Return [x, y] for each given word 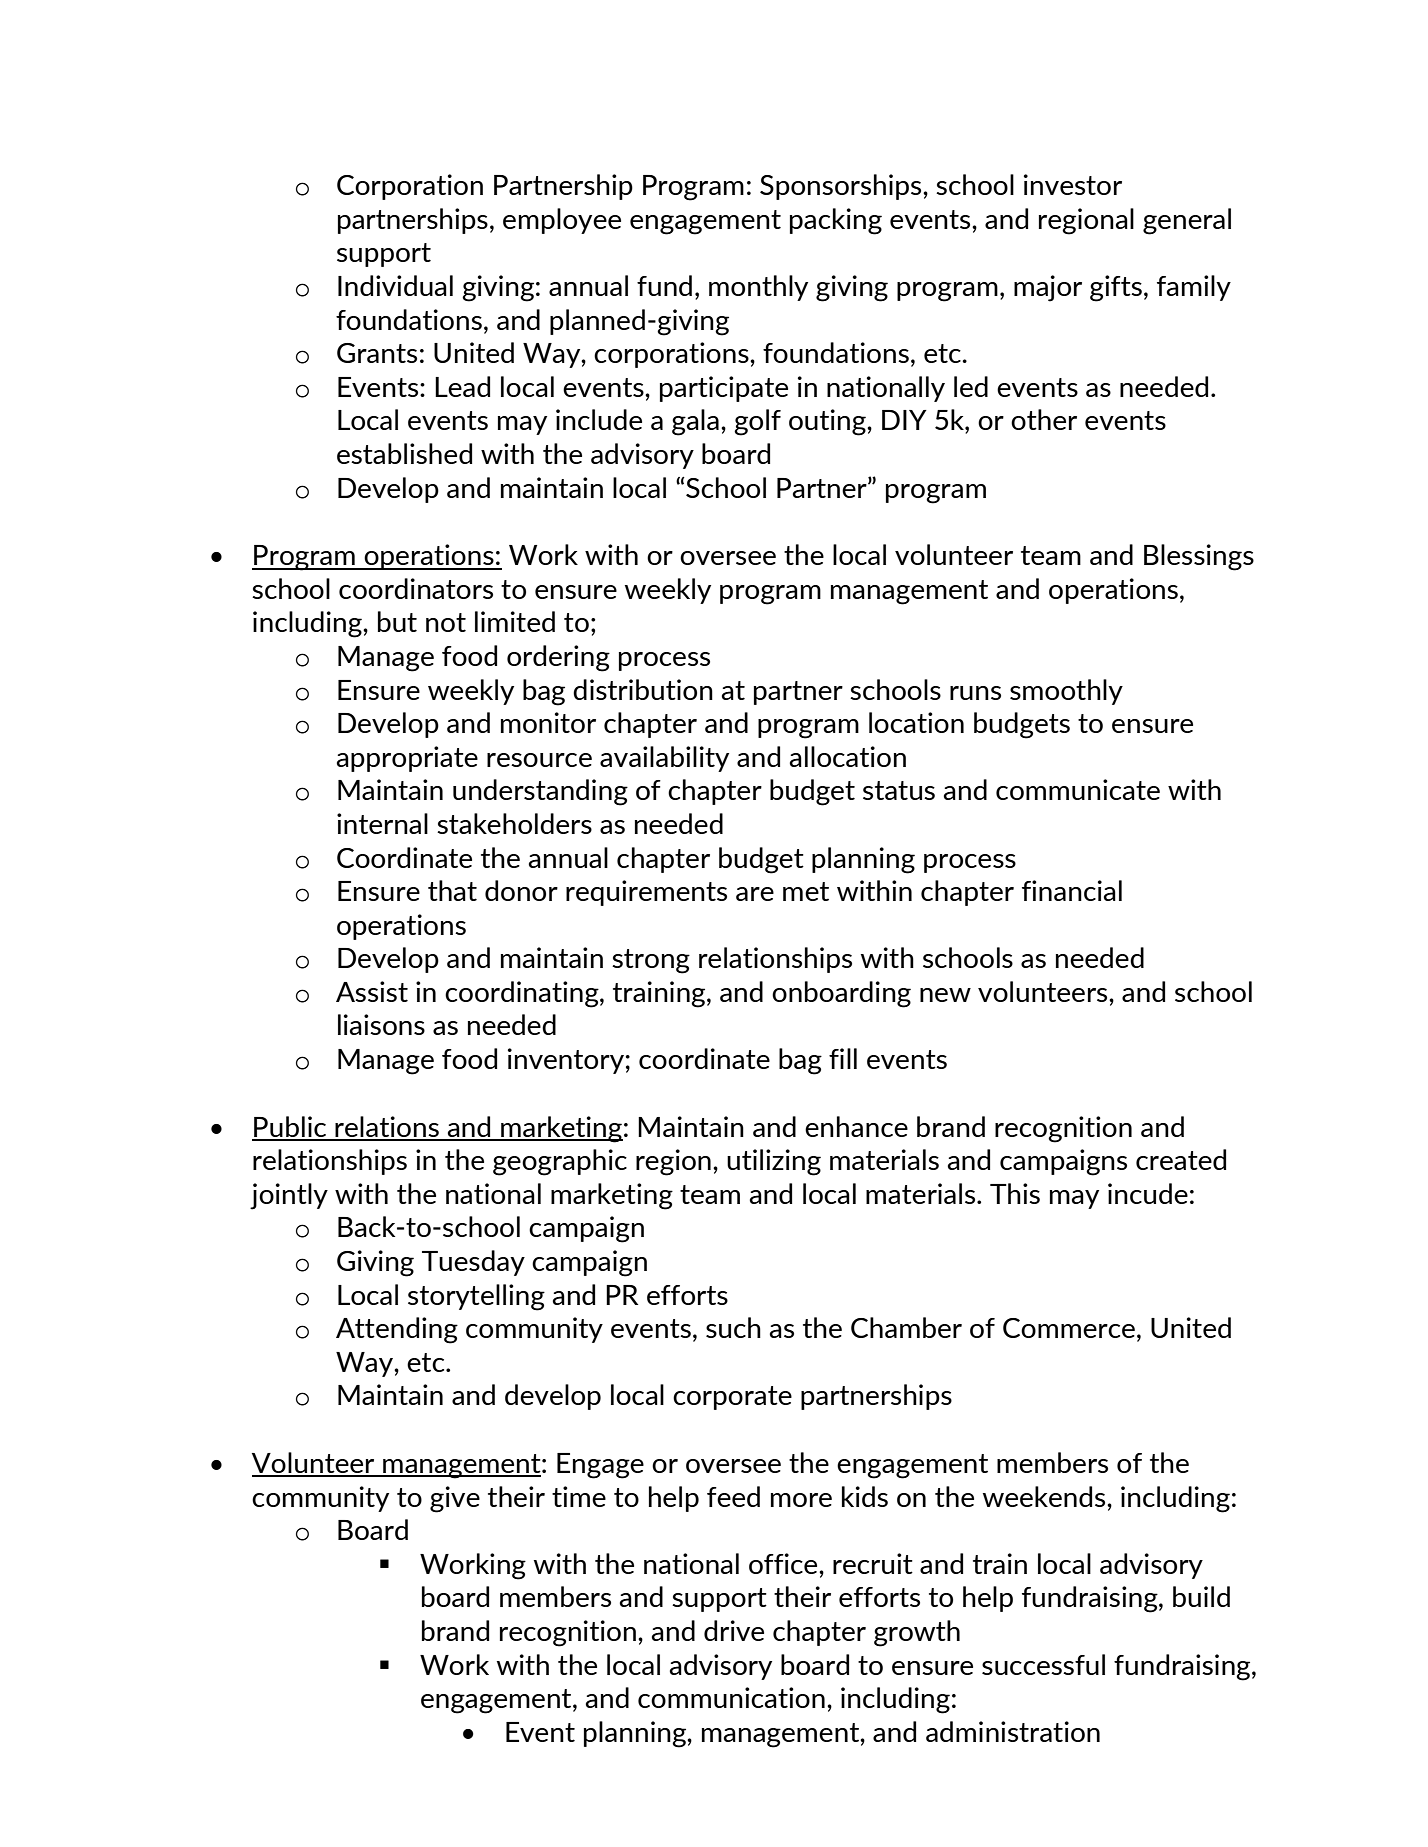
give [455, 1499]
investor [1073, 184]
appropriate [407, 759]
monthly [758, 288]
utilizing [774, 1162]
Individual [395, 285]
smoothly [1066, 692]
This [1015, 1193]
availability [664, 759]
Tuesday [473, 1263]
